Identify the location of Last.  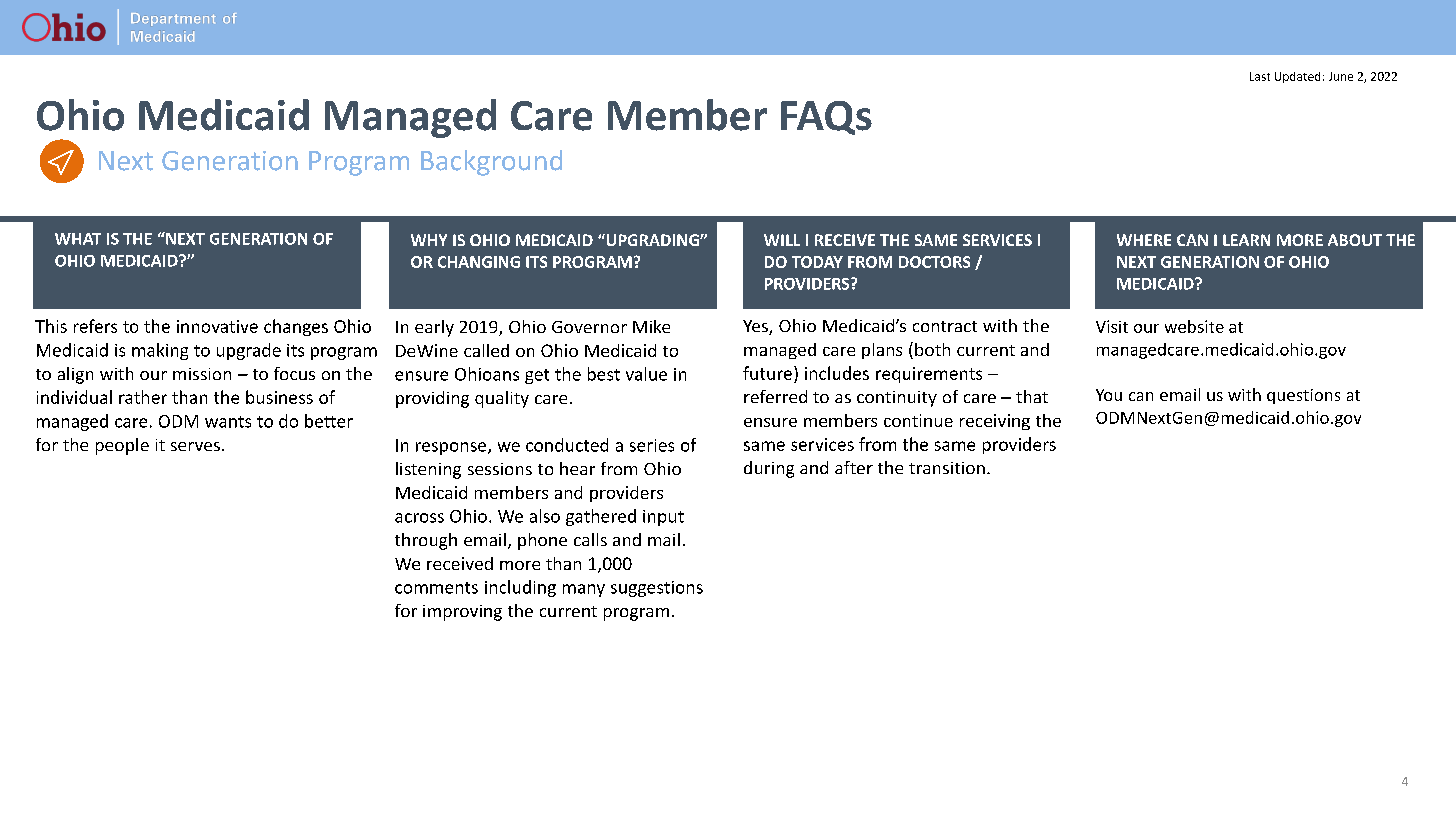
(1260, 76).
